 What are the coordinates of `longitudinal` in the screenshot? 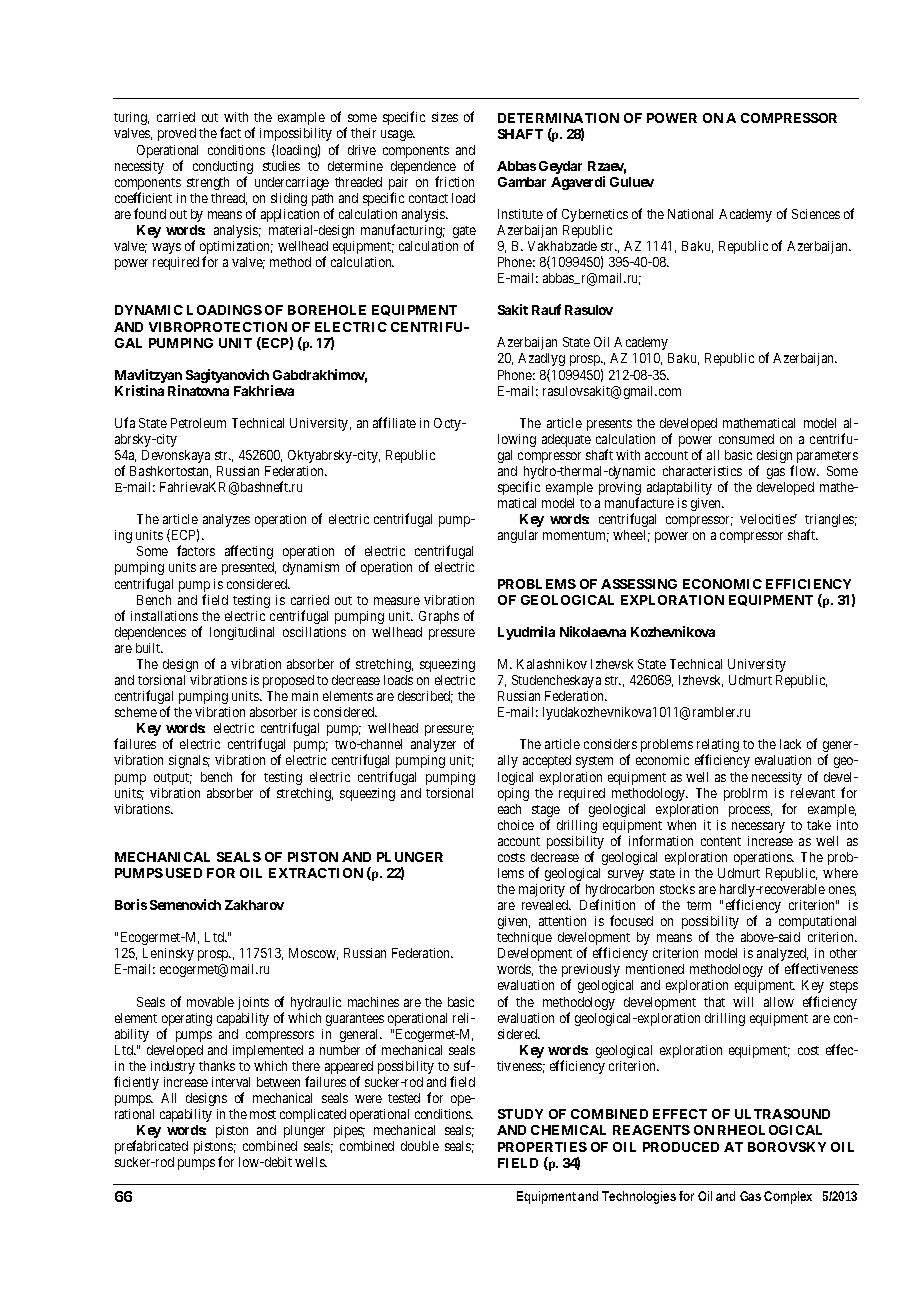 It's located at (242, 633).
